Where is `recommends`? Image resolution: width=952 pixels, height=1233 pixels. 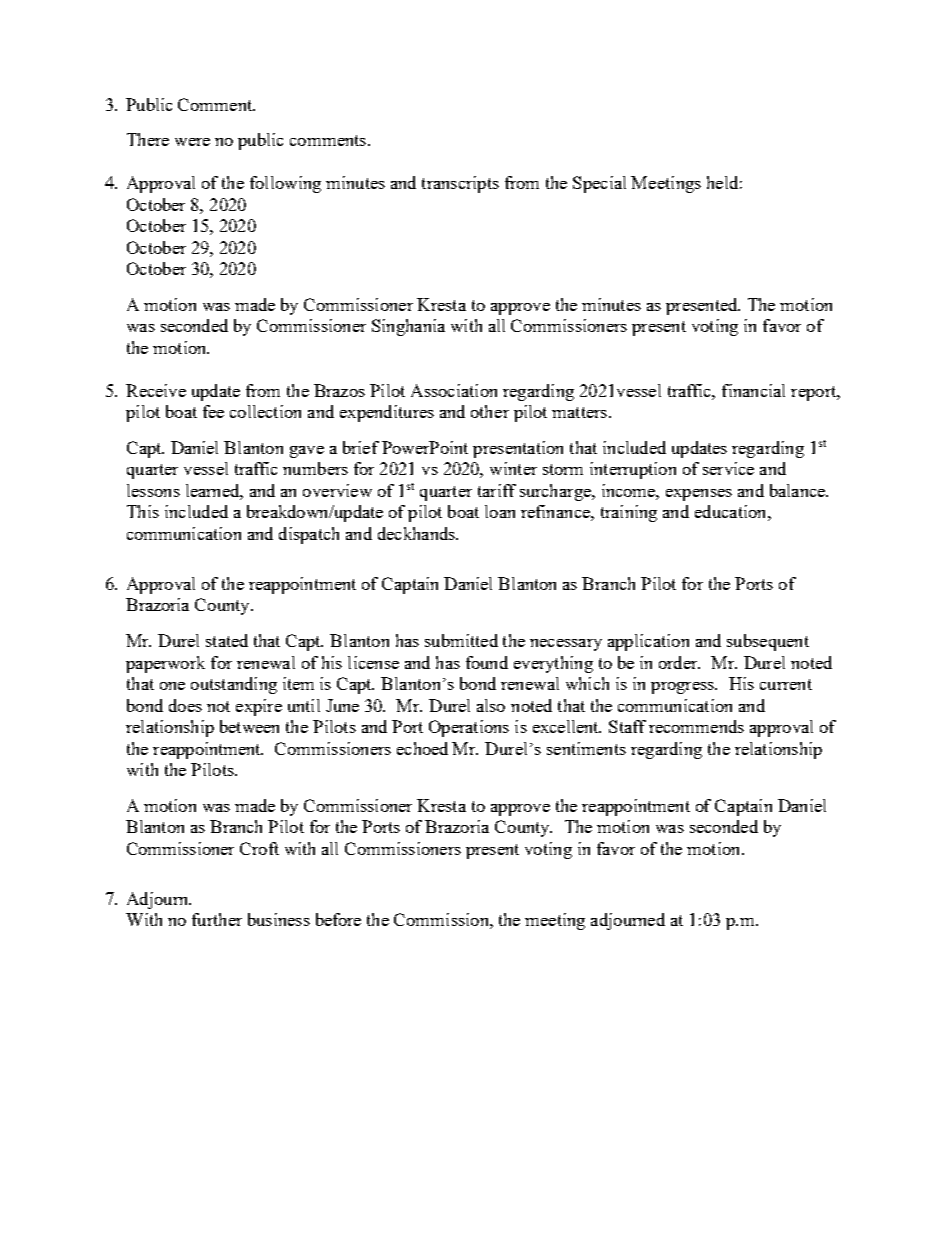 recommends is located at coordinates (696, 726).
